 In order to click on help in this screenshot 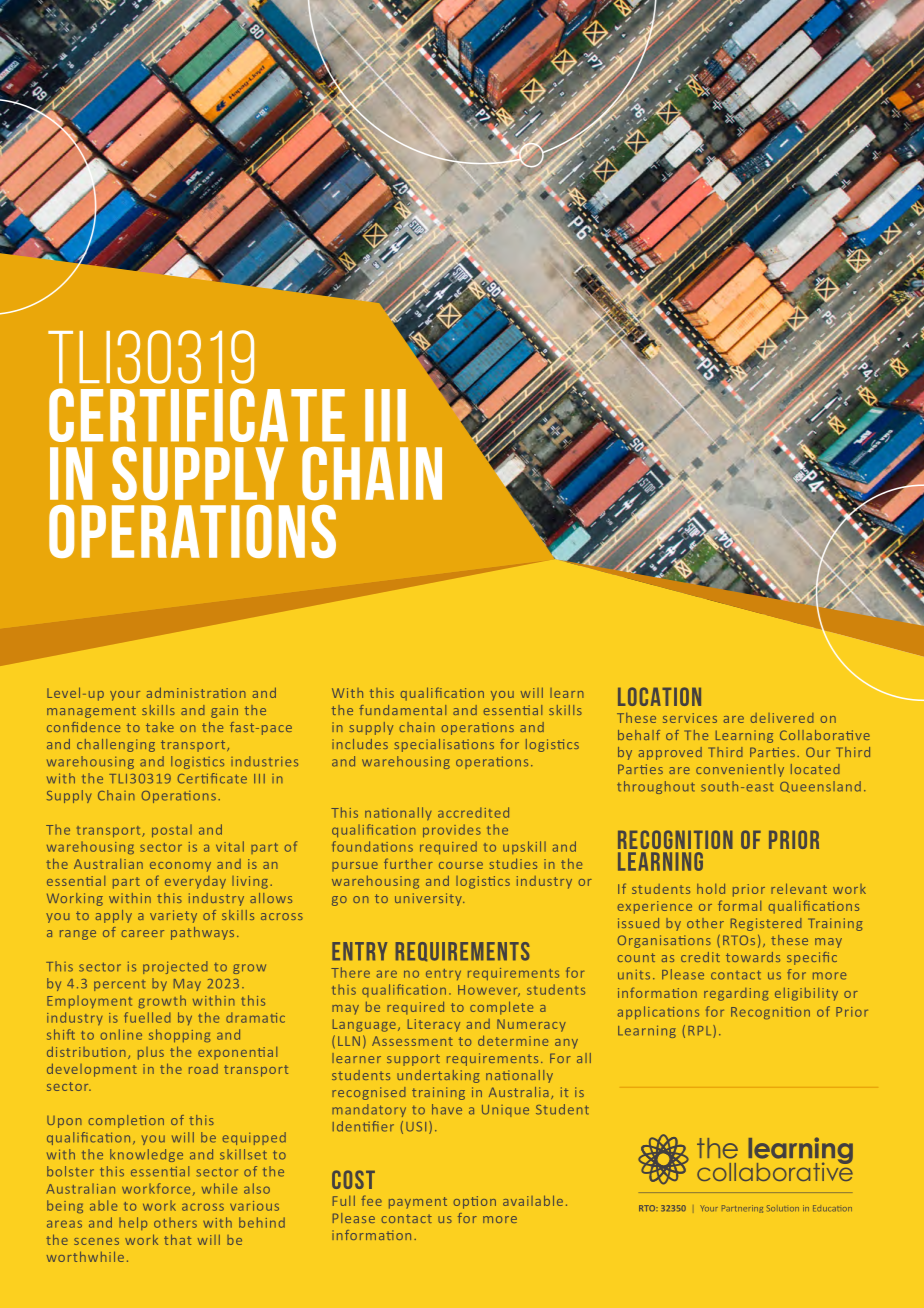, I will do `click(133, 1223)`.
